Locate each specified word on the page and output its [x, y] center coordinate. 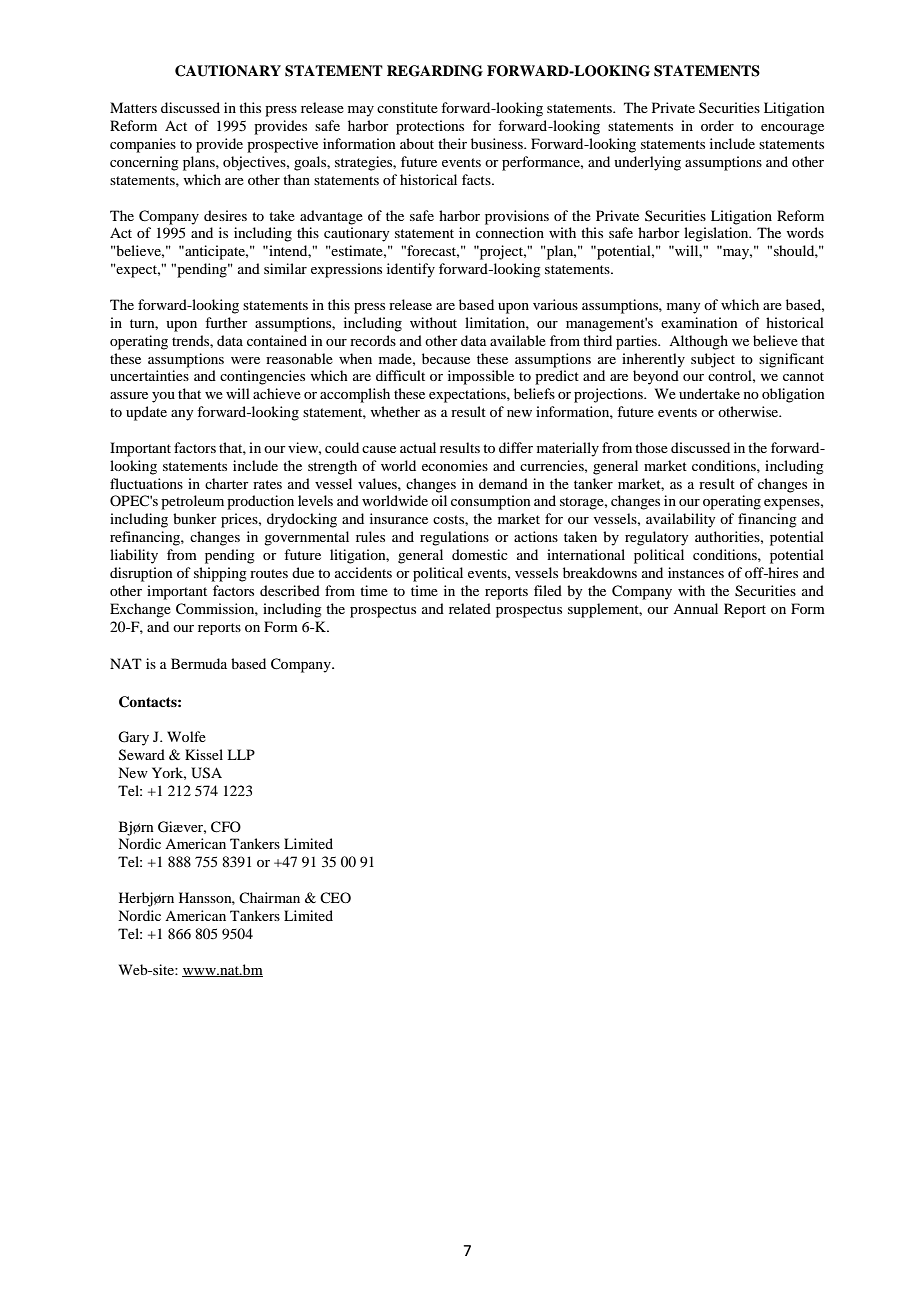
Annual [695, 608]
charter [227, 483]
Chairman [269, 897]
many [683, 308]
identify [411, 270]
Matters [133, 107]
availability [680, 520]
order [717, 125]
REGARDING [435, 71]
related [470, 608]
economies [455, 465]
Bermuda [199, 663]
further [226, 322]
